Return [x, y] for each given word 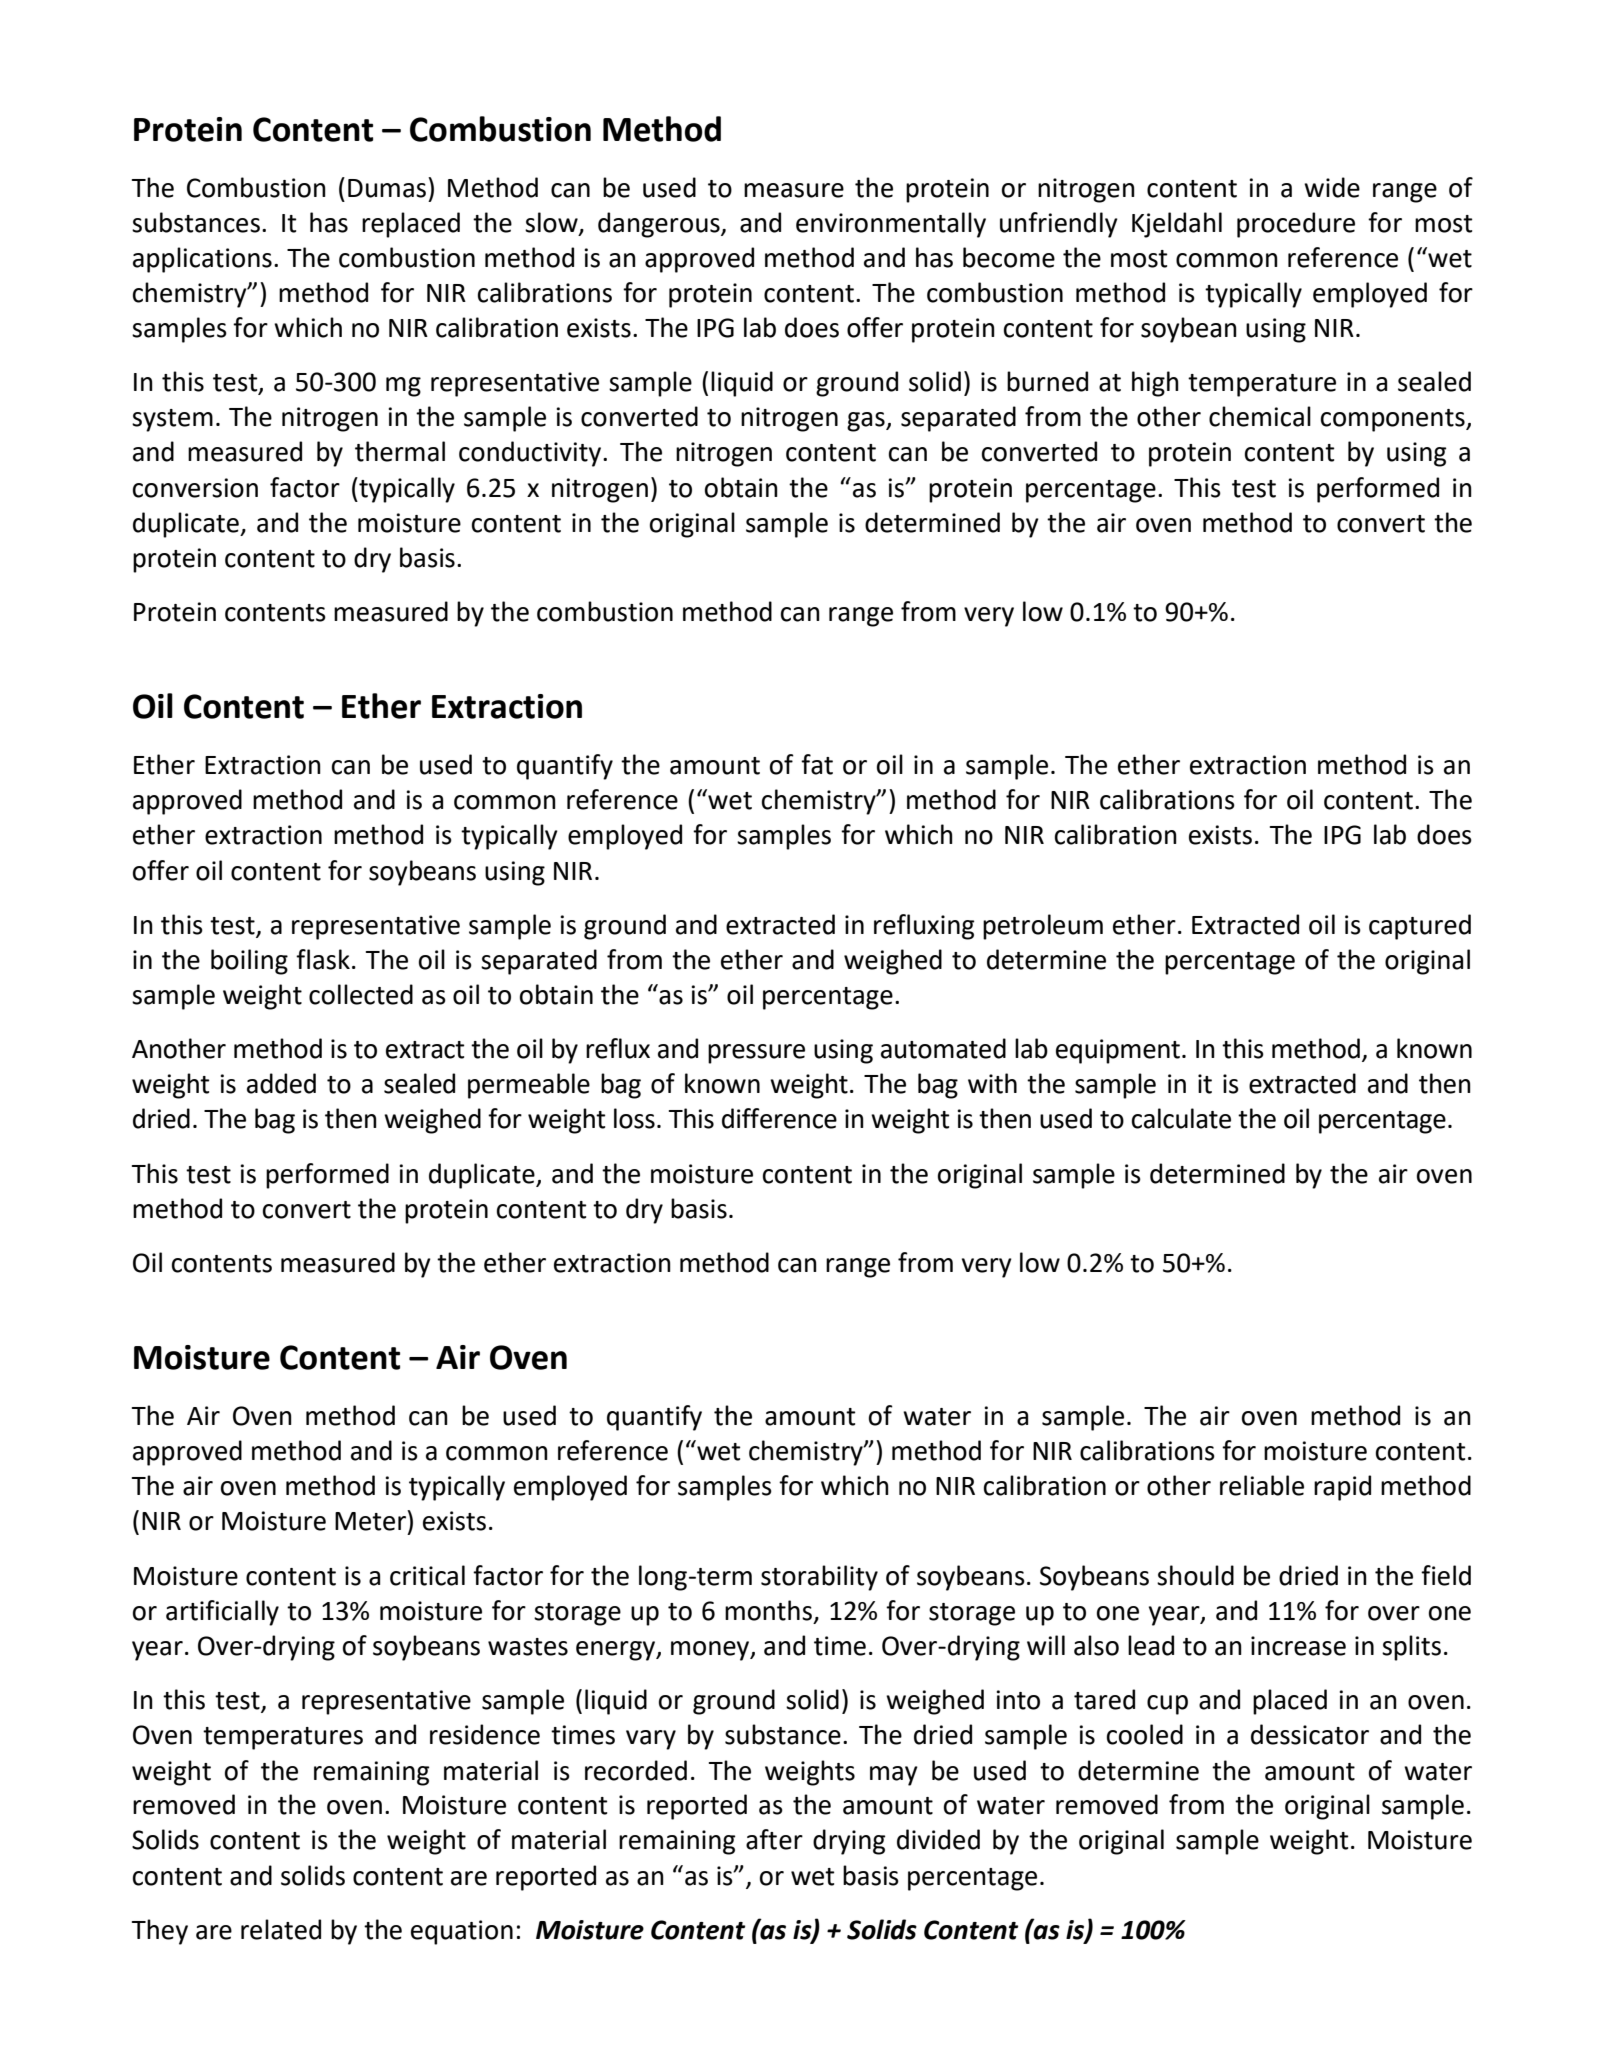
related [281, 1929]
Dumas [387, 188]
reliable [1262, 1485]
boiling [249, 962]
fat [817, 764]
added [281, 1083]
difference [779, 1118]
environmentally [891, 225]
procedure [1296, 225]
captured [1420, 927]
